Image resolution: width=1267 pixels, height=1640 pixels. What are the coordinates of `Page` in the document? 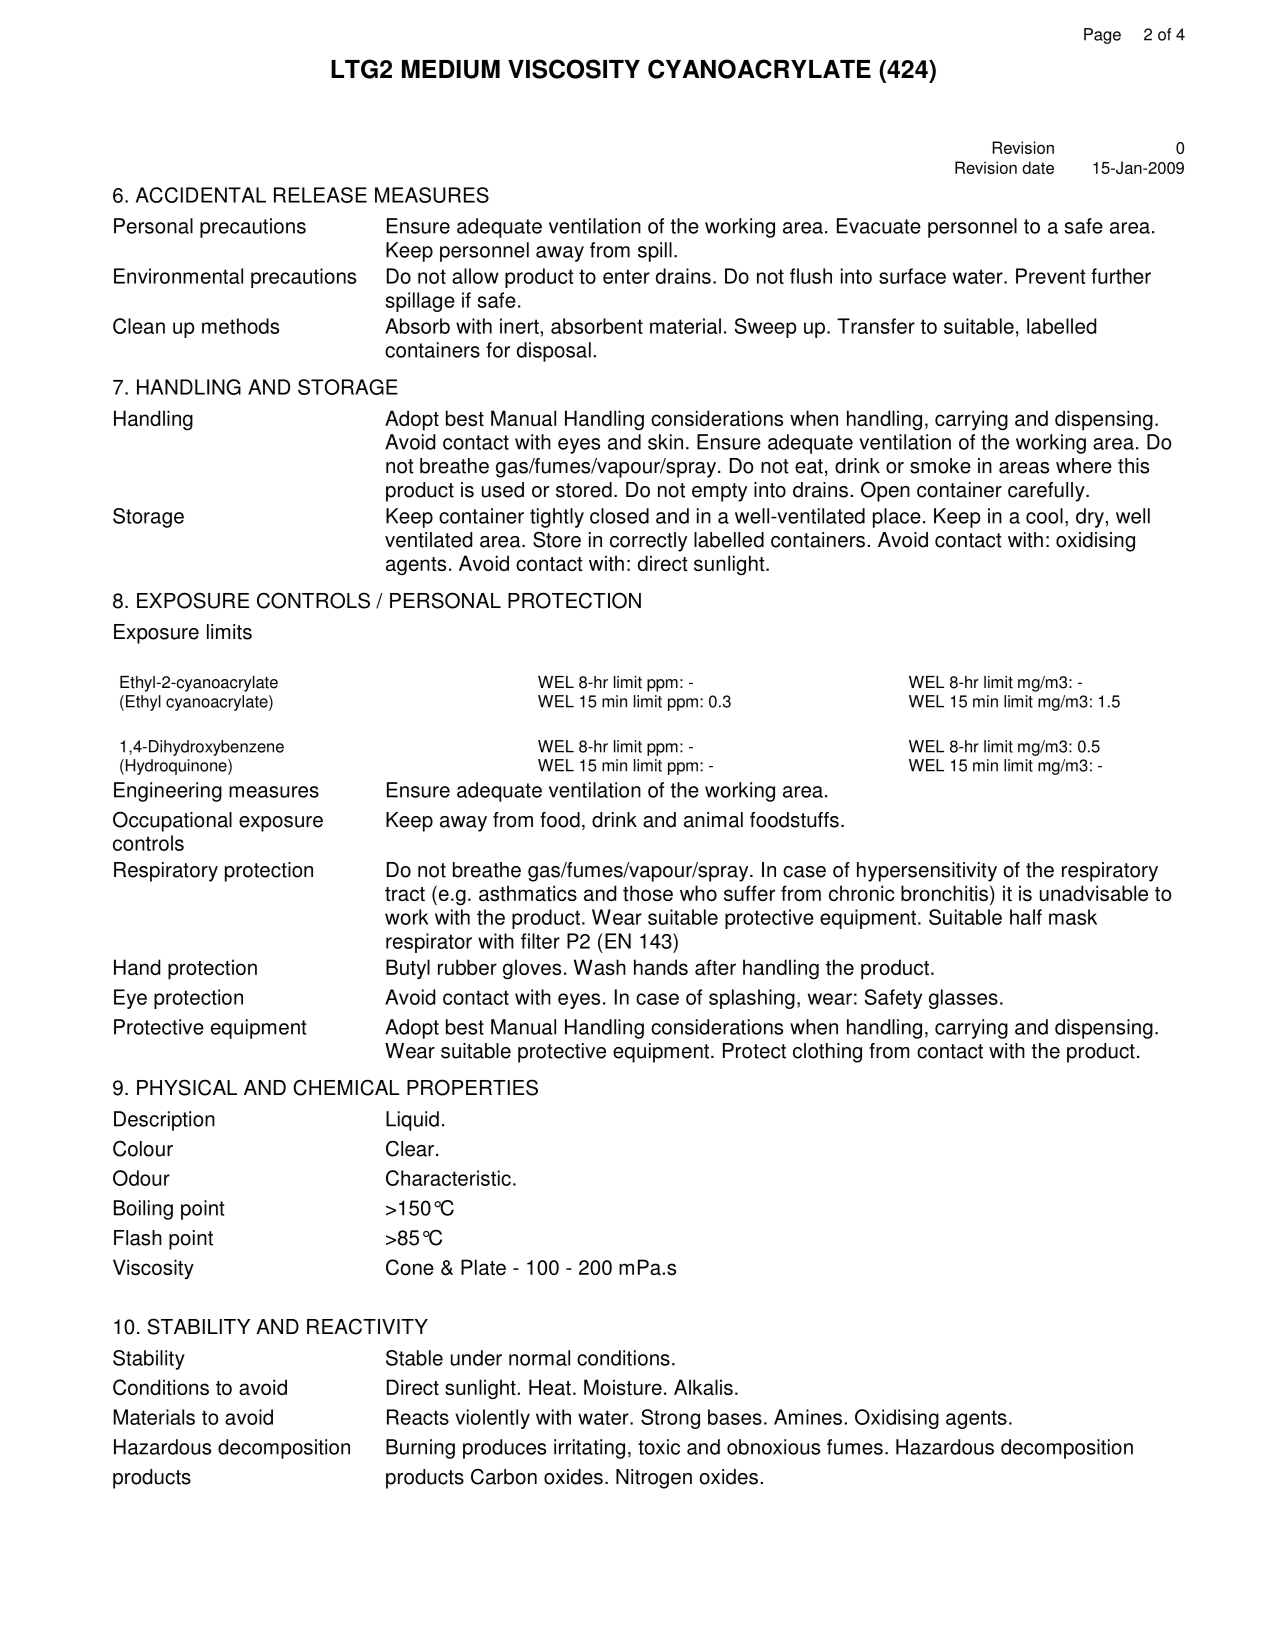 It's located at (1102, 36).
